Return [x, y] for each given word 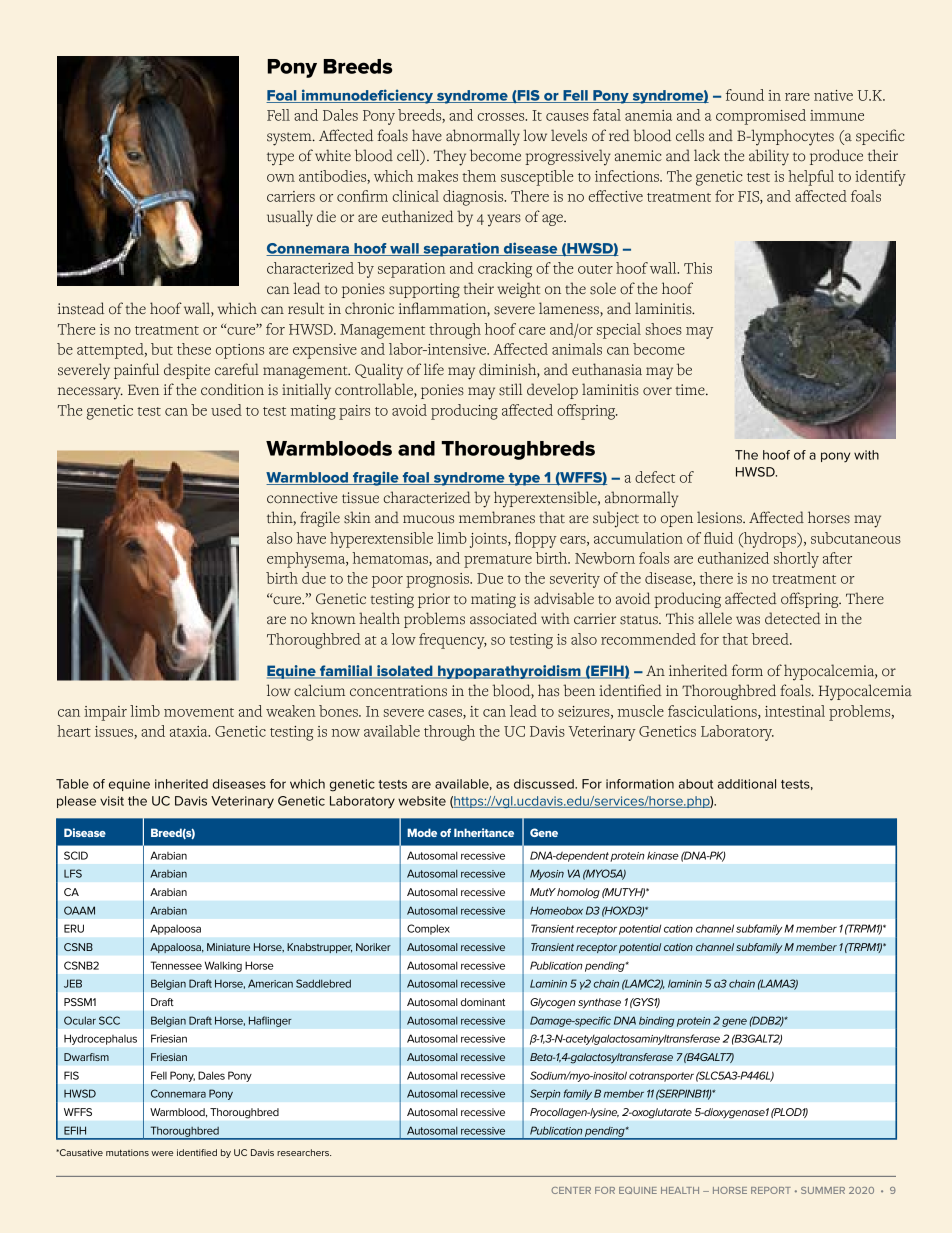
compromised [761, 117]
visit [112, 801]
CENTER [571, 1190]
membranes [497, 517]
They [450, 157]
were [162, 1153]
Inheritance [484, 832]
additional [747, 784]
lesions [720, 517]
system [290, 139]
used [226, 410]
